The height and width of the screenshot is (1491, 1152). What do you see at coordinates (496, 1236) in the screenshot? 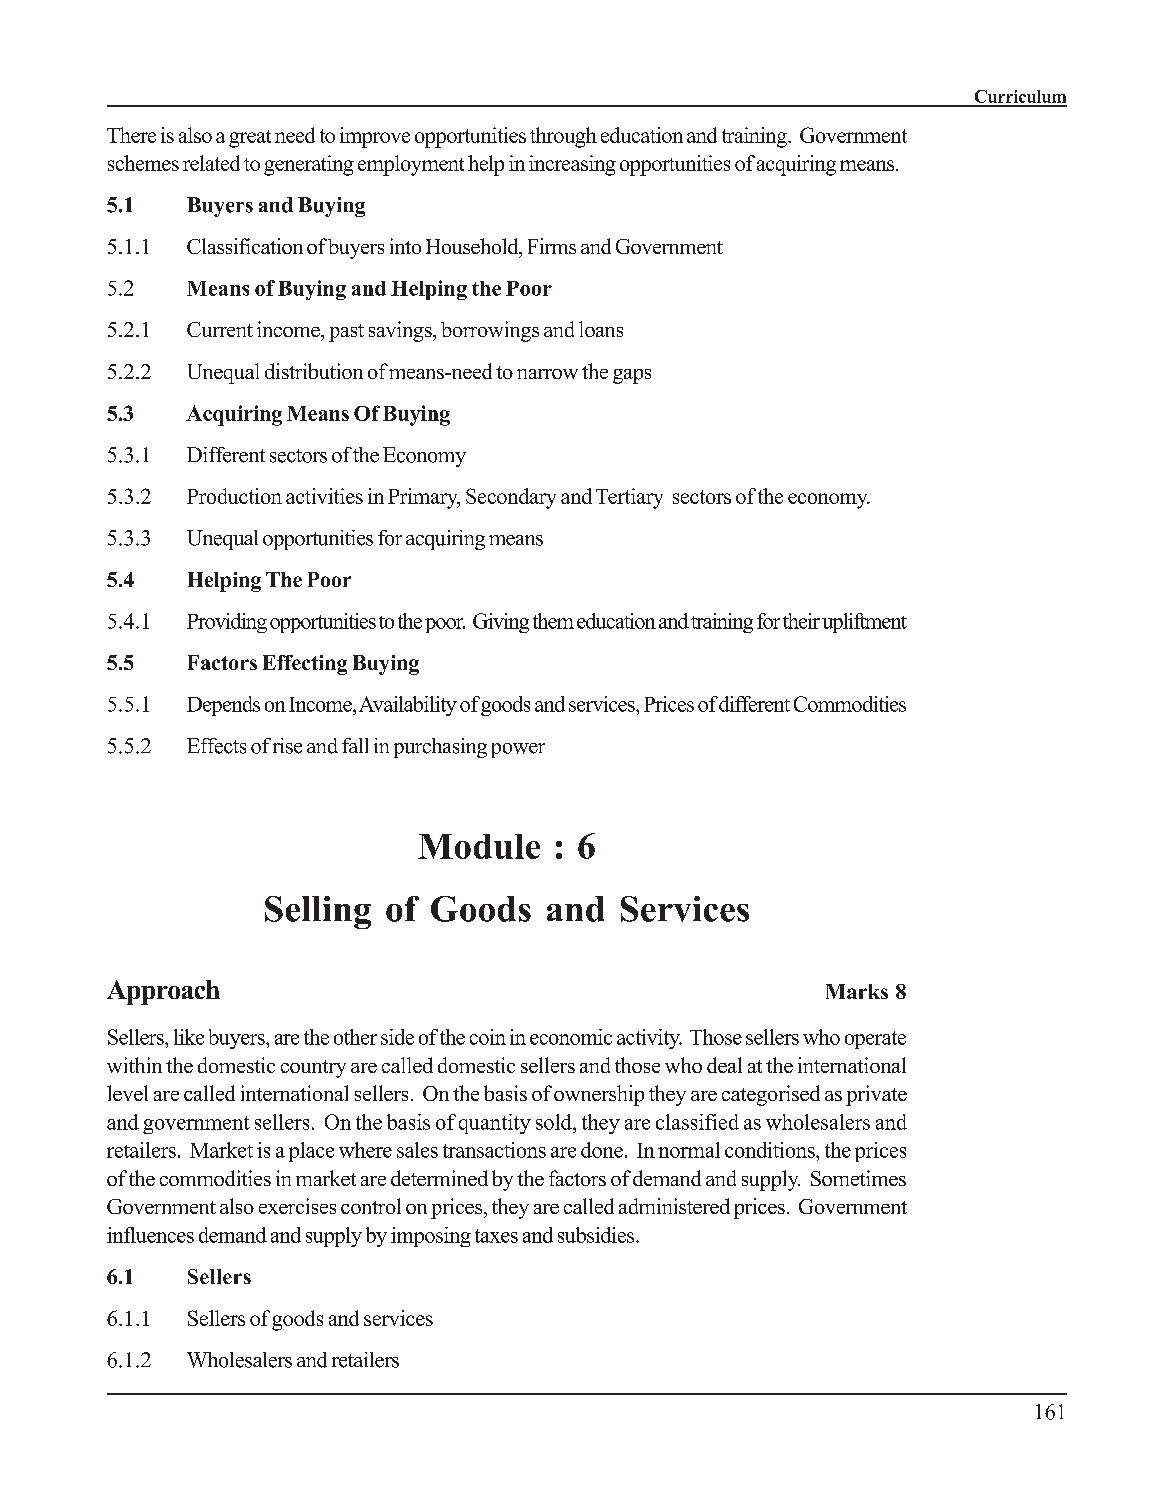
I see `taxes` at bounding box center [496, 1236].
